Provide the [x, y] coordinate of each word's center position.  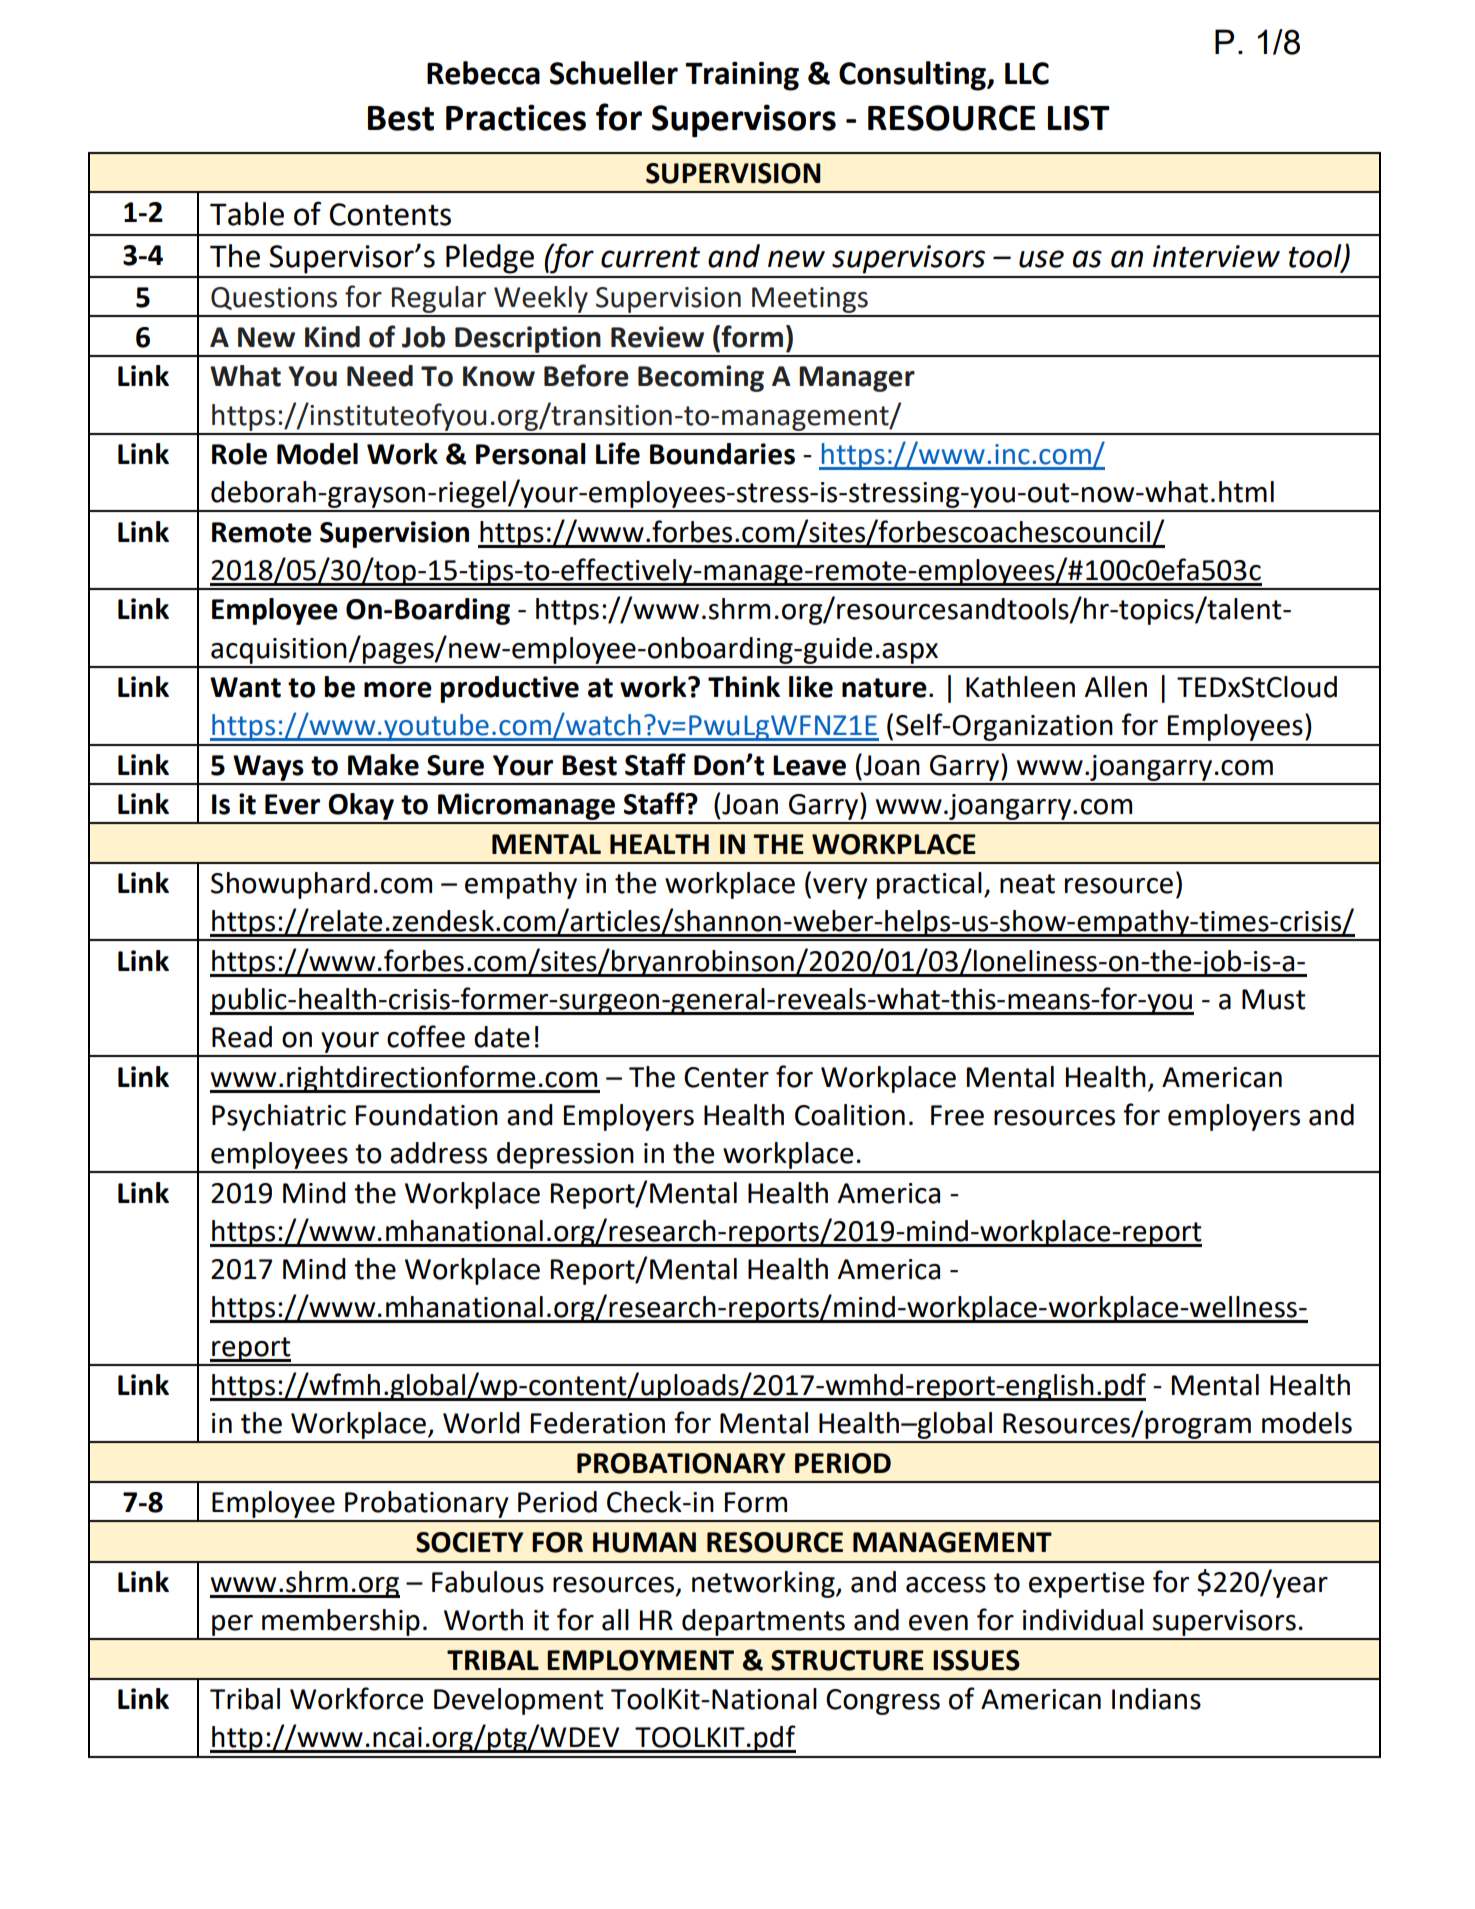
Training [742, 76]
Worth [483, 1620]
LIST [1079, 118]
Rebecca [483, 73]
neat [1027, 884]
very [840, 888]
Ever [292, 804]
